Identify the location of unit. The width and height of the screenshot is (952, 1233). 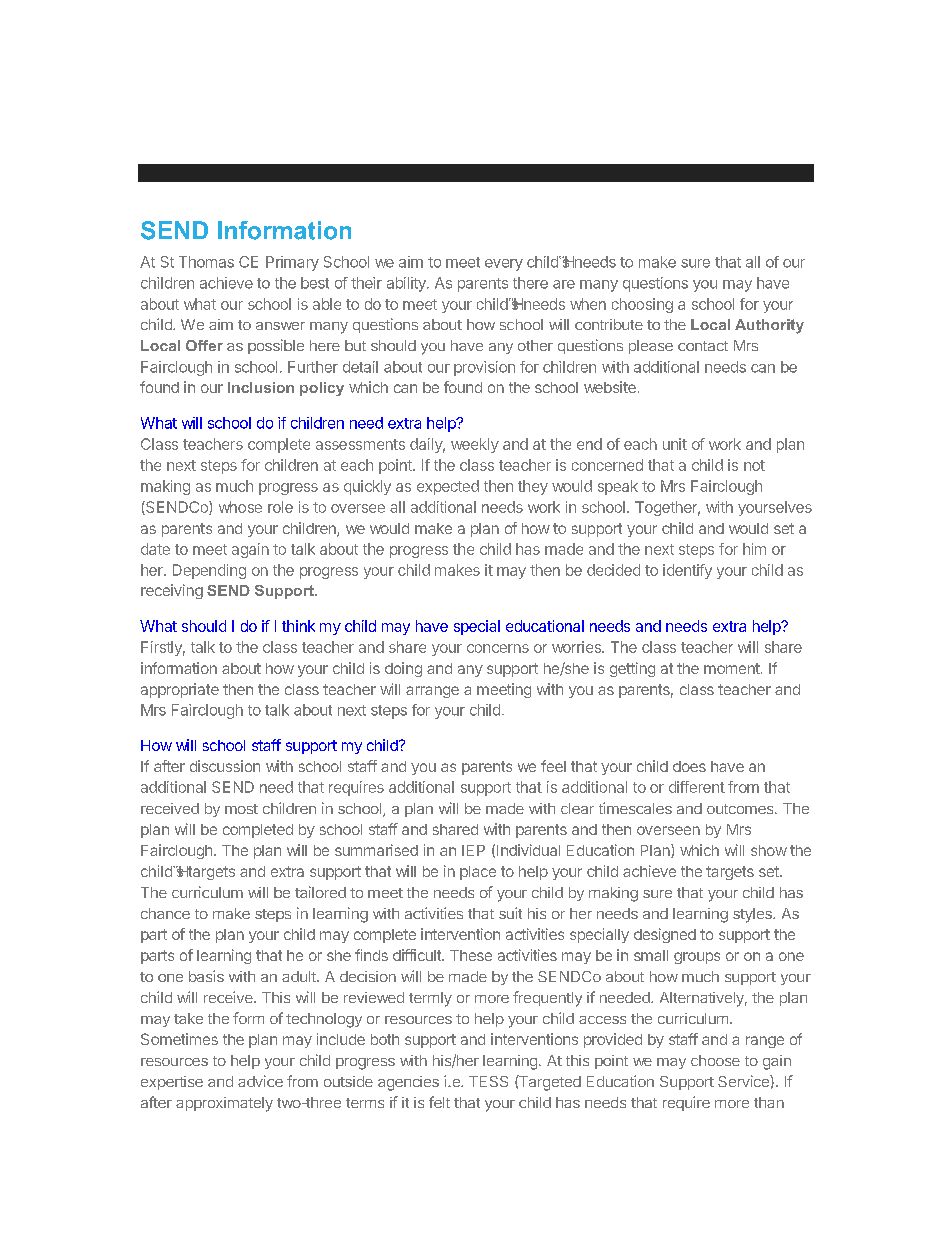
(675, 444).
